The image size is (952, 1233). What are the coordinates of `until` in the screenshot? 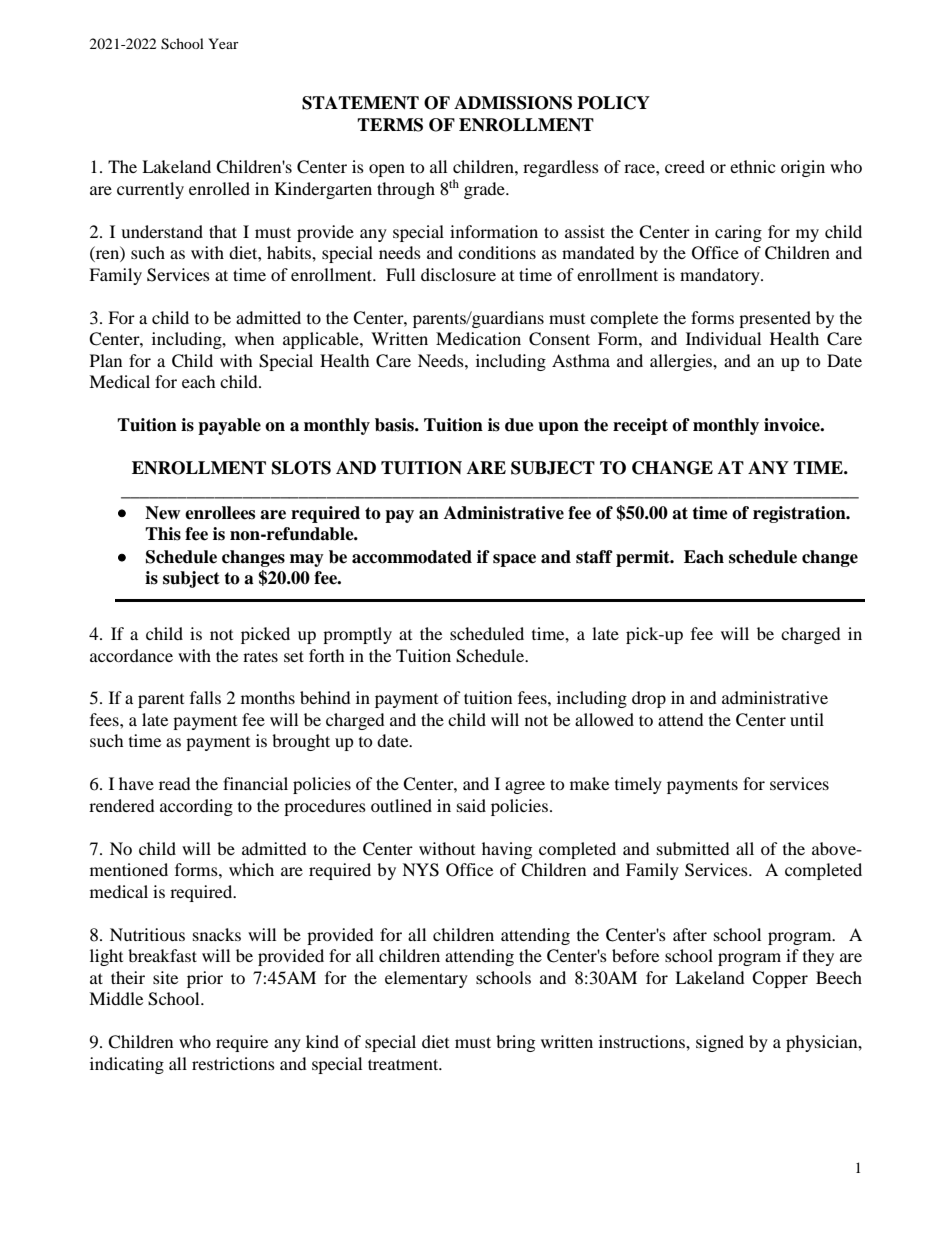 It's located at (807, 719).
